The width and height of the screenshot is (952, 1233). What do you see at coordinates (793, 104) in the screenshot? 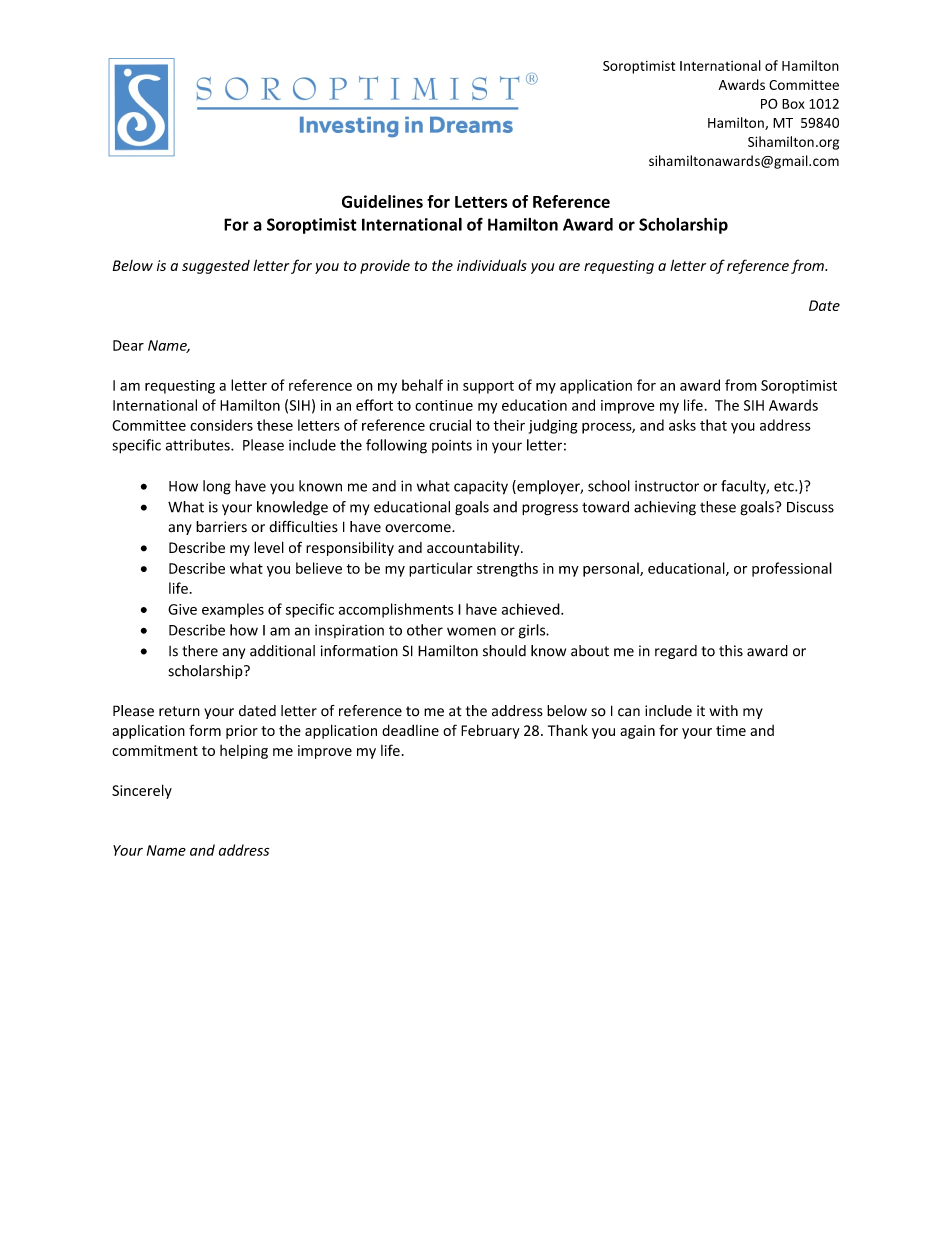
I see `Box` at bounding box center [793, 104].
